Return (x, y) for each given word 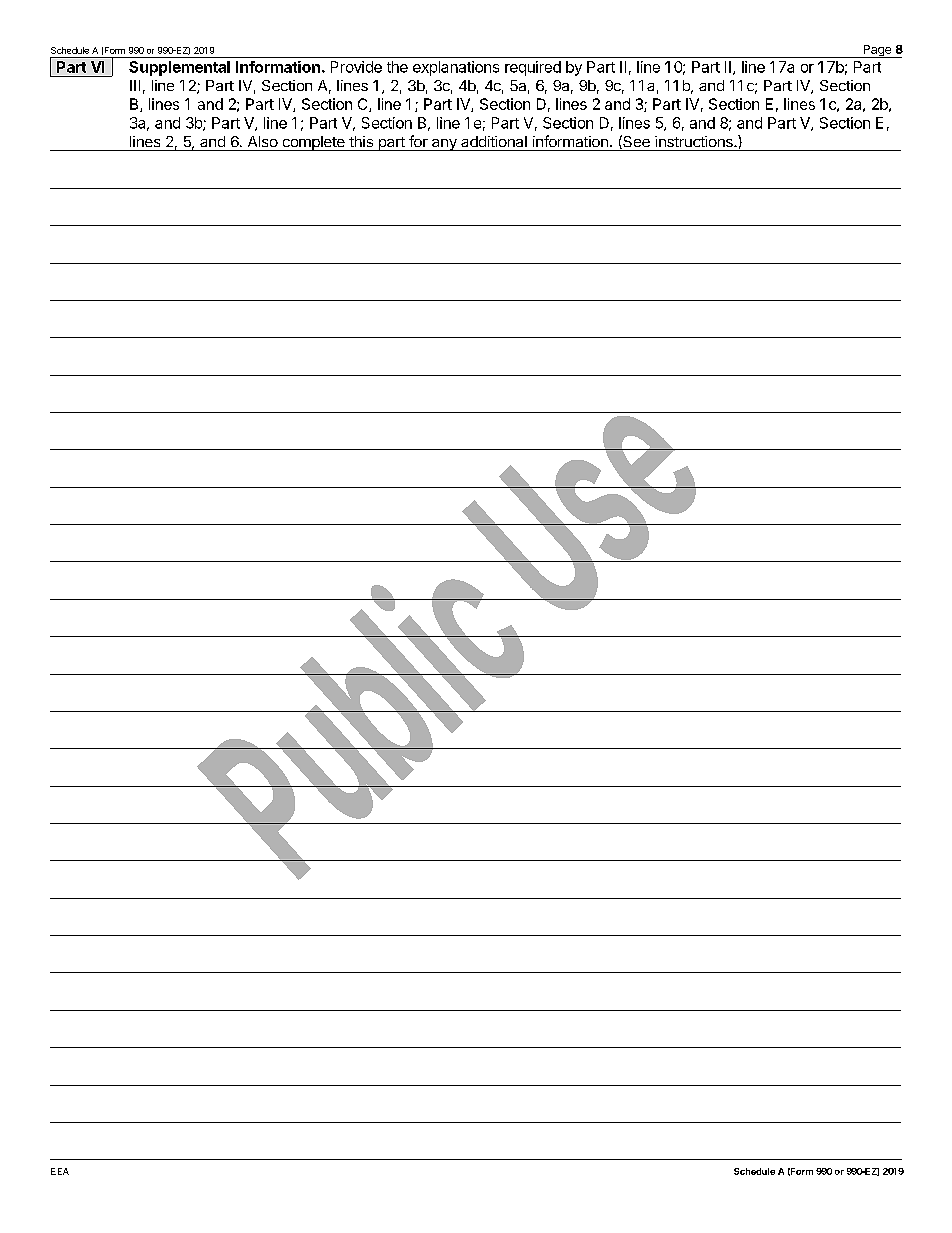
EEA (60, 1171)
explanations (456, 68)
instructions (695, 141)
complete (313, 143)
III (135, 85)
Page (877, 51)
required (533, 68)
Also (263, 141)
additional (494, 141)
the (397, 67)
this (361, 141)
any (444, 145)
